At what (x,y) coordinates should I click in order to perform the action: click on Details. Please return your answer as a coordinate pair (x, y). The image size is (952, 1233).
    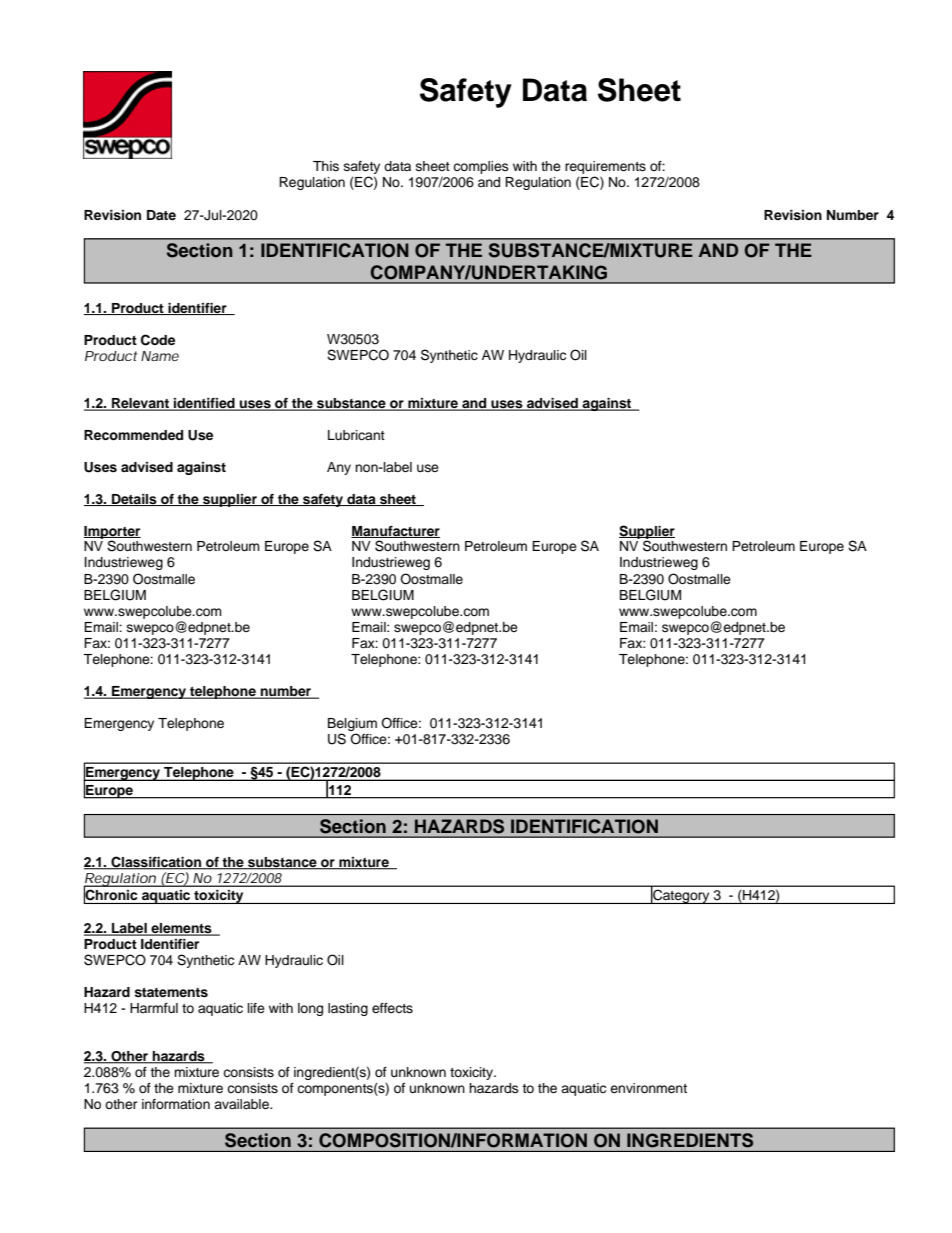
    Looking at the image, I should click on (134, 500).
